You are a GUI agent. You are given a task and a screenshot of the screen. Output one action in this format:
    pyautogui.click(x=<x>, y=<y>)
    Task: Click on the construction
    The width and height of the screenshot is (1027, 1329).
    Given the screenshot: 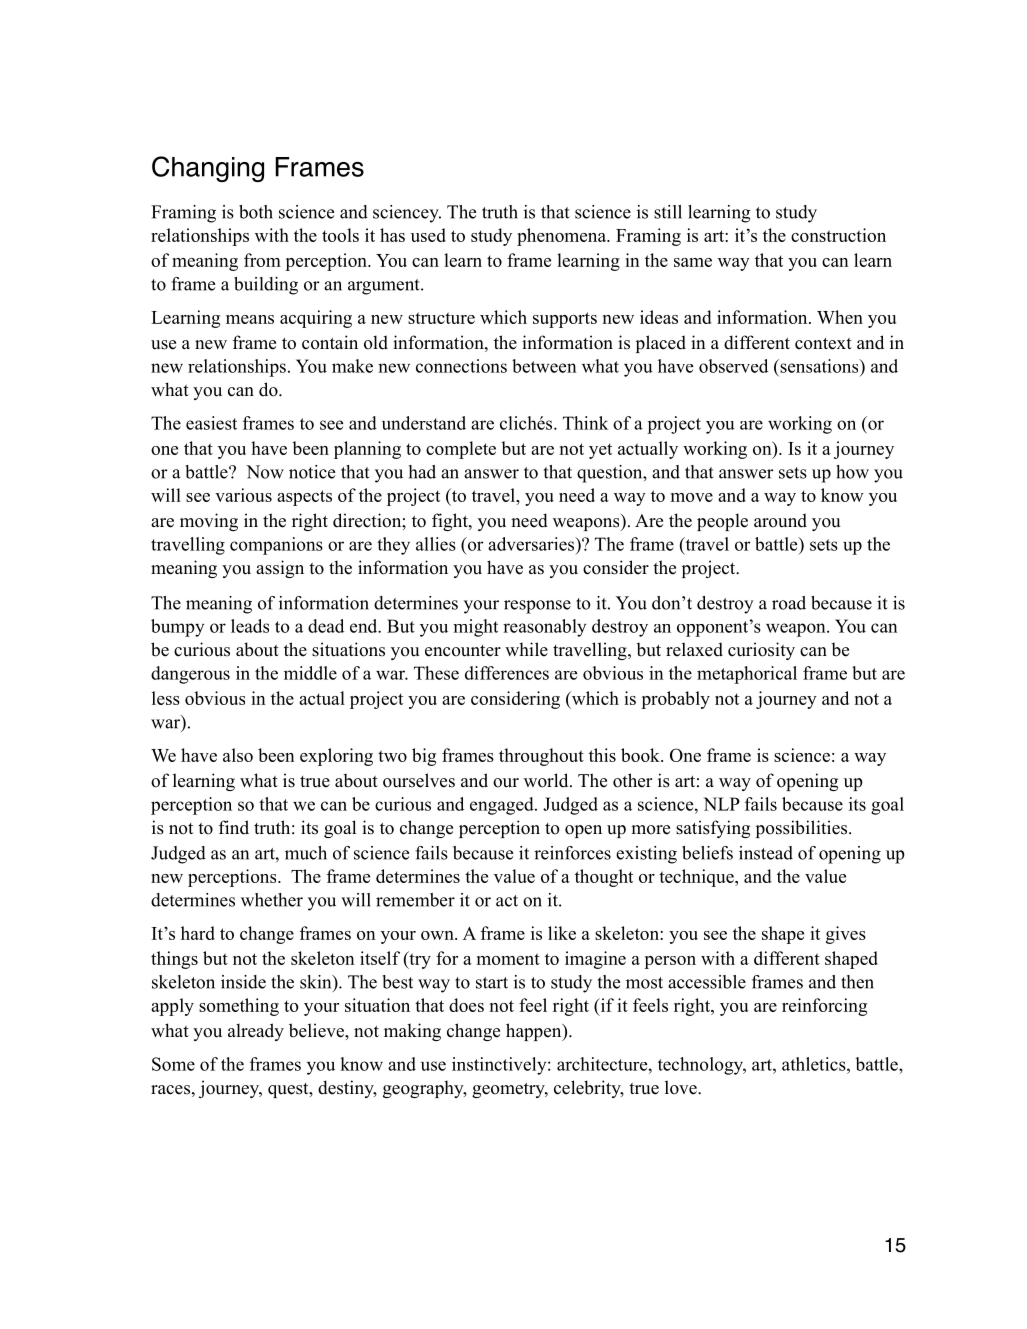 What is the action you would take?
    pyautogui.click(x=838, y=235)
